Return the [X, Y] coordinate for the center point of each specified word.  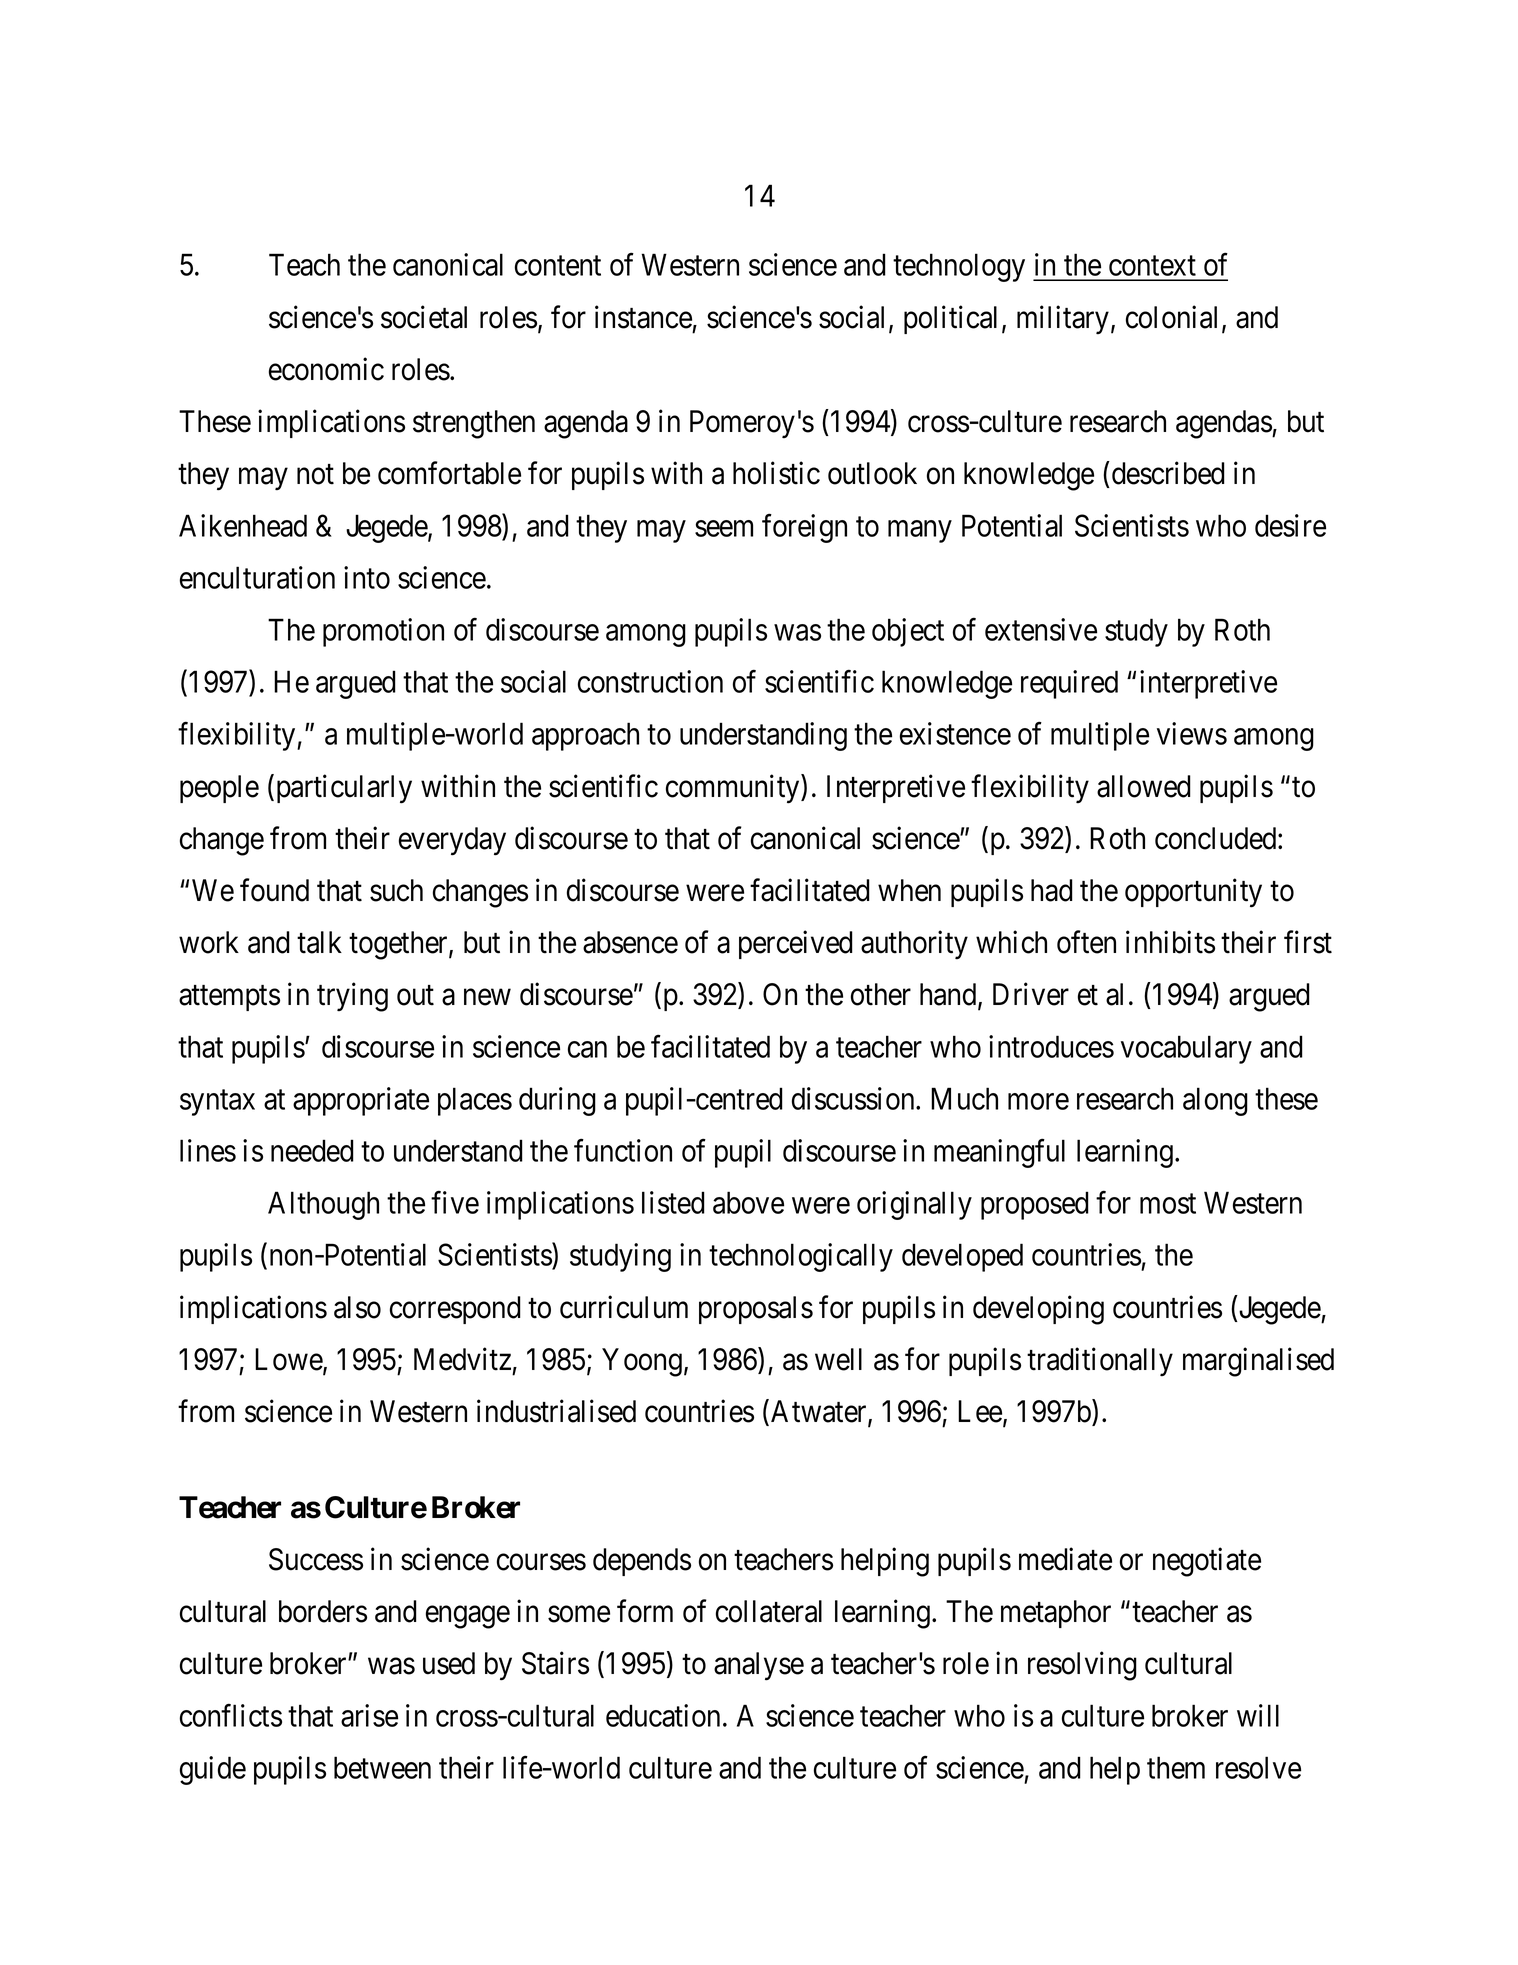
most [1168, 1204]
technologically [801, 1257]
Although [323, 1205]
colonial [1174, 318]
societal [424, 317]
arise [369, 1715]
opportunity [1193, 893]
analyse [759, 1666]
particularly [342, 789]
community [734, 789]
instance [643, 317]
